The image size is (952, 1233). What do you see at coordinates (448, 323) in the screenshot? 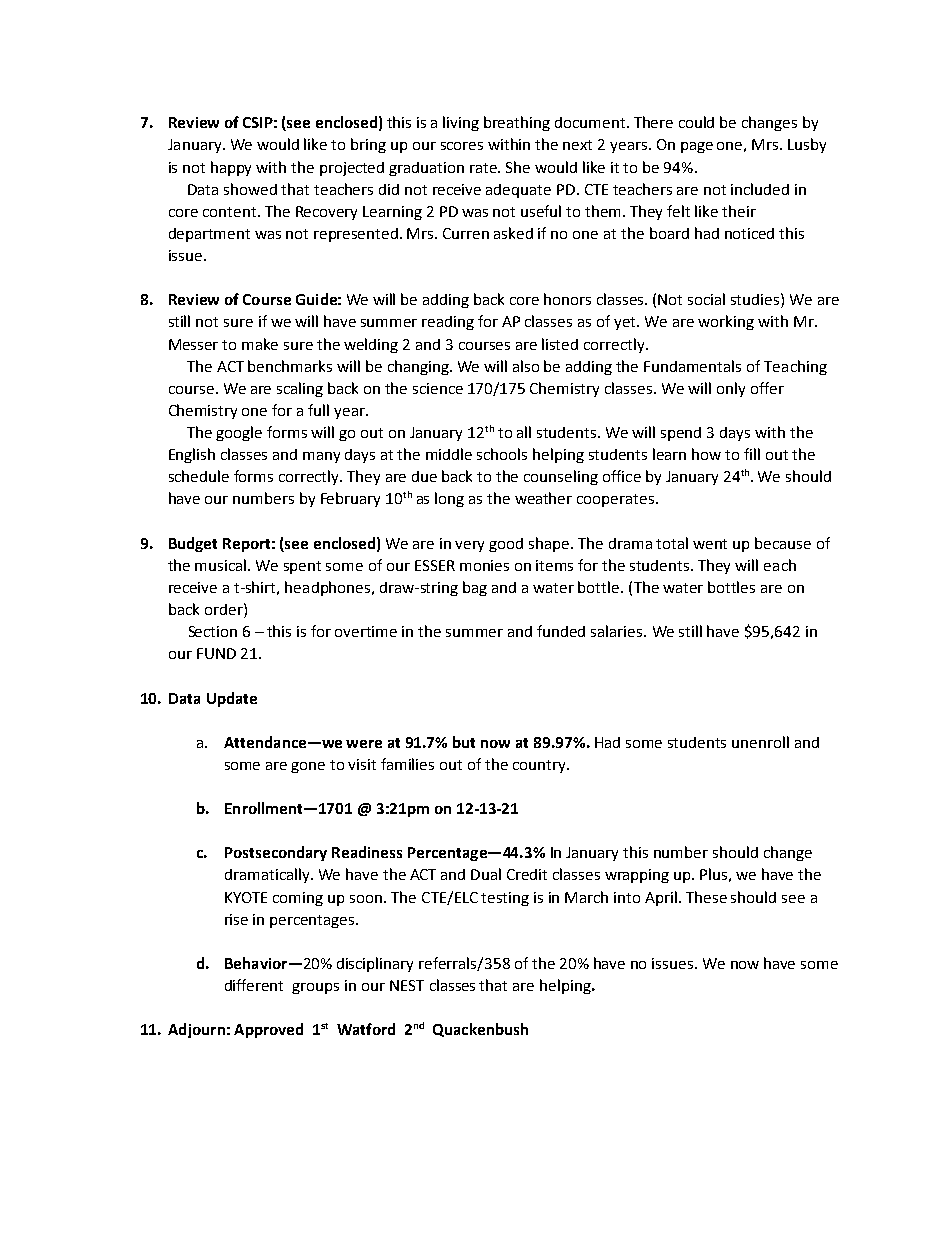
I see `reading` at bounding box center [448, 323].
